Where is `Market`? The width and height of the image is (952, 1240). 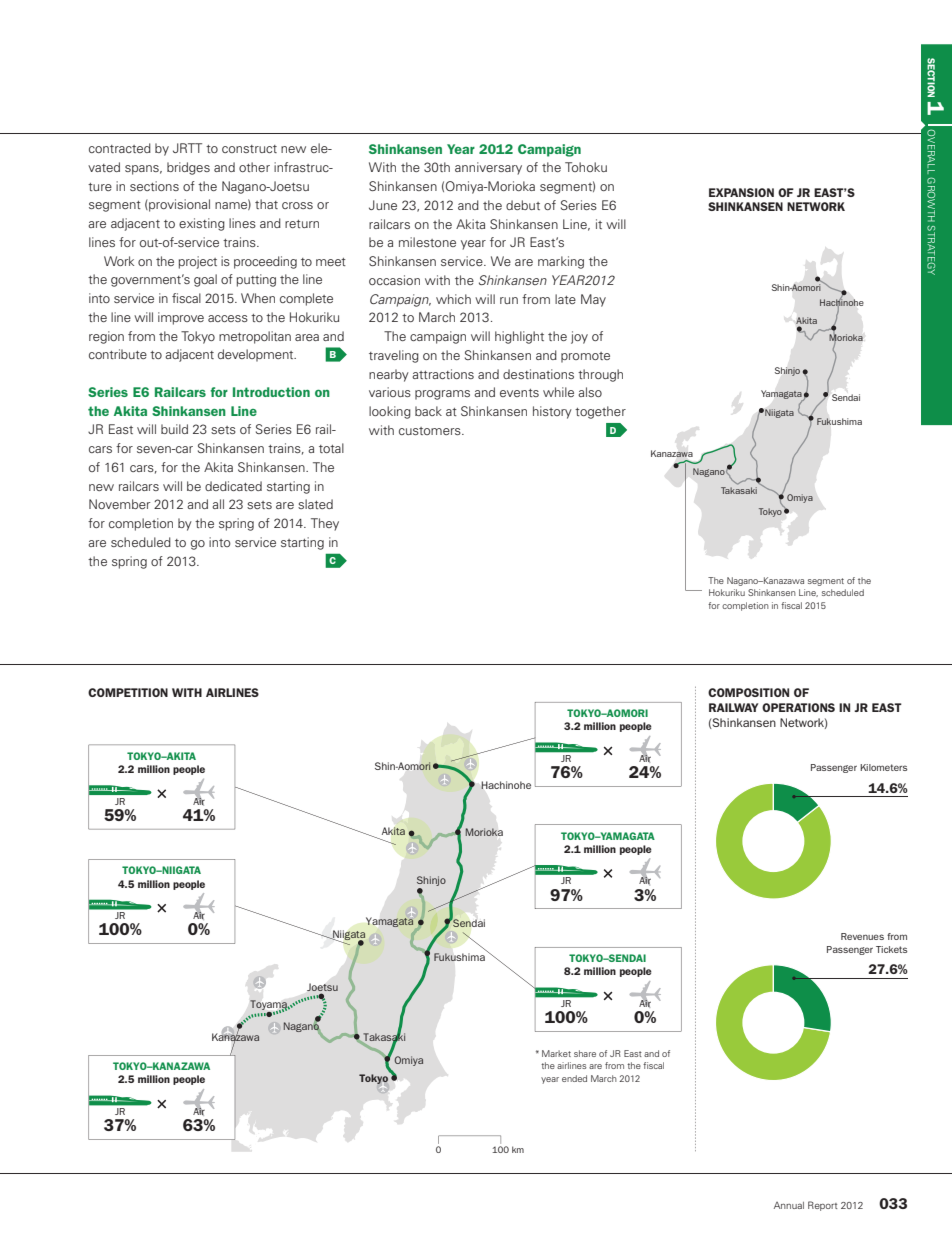
Market is located at coordinates (556, 1053).
